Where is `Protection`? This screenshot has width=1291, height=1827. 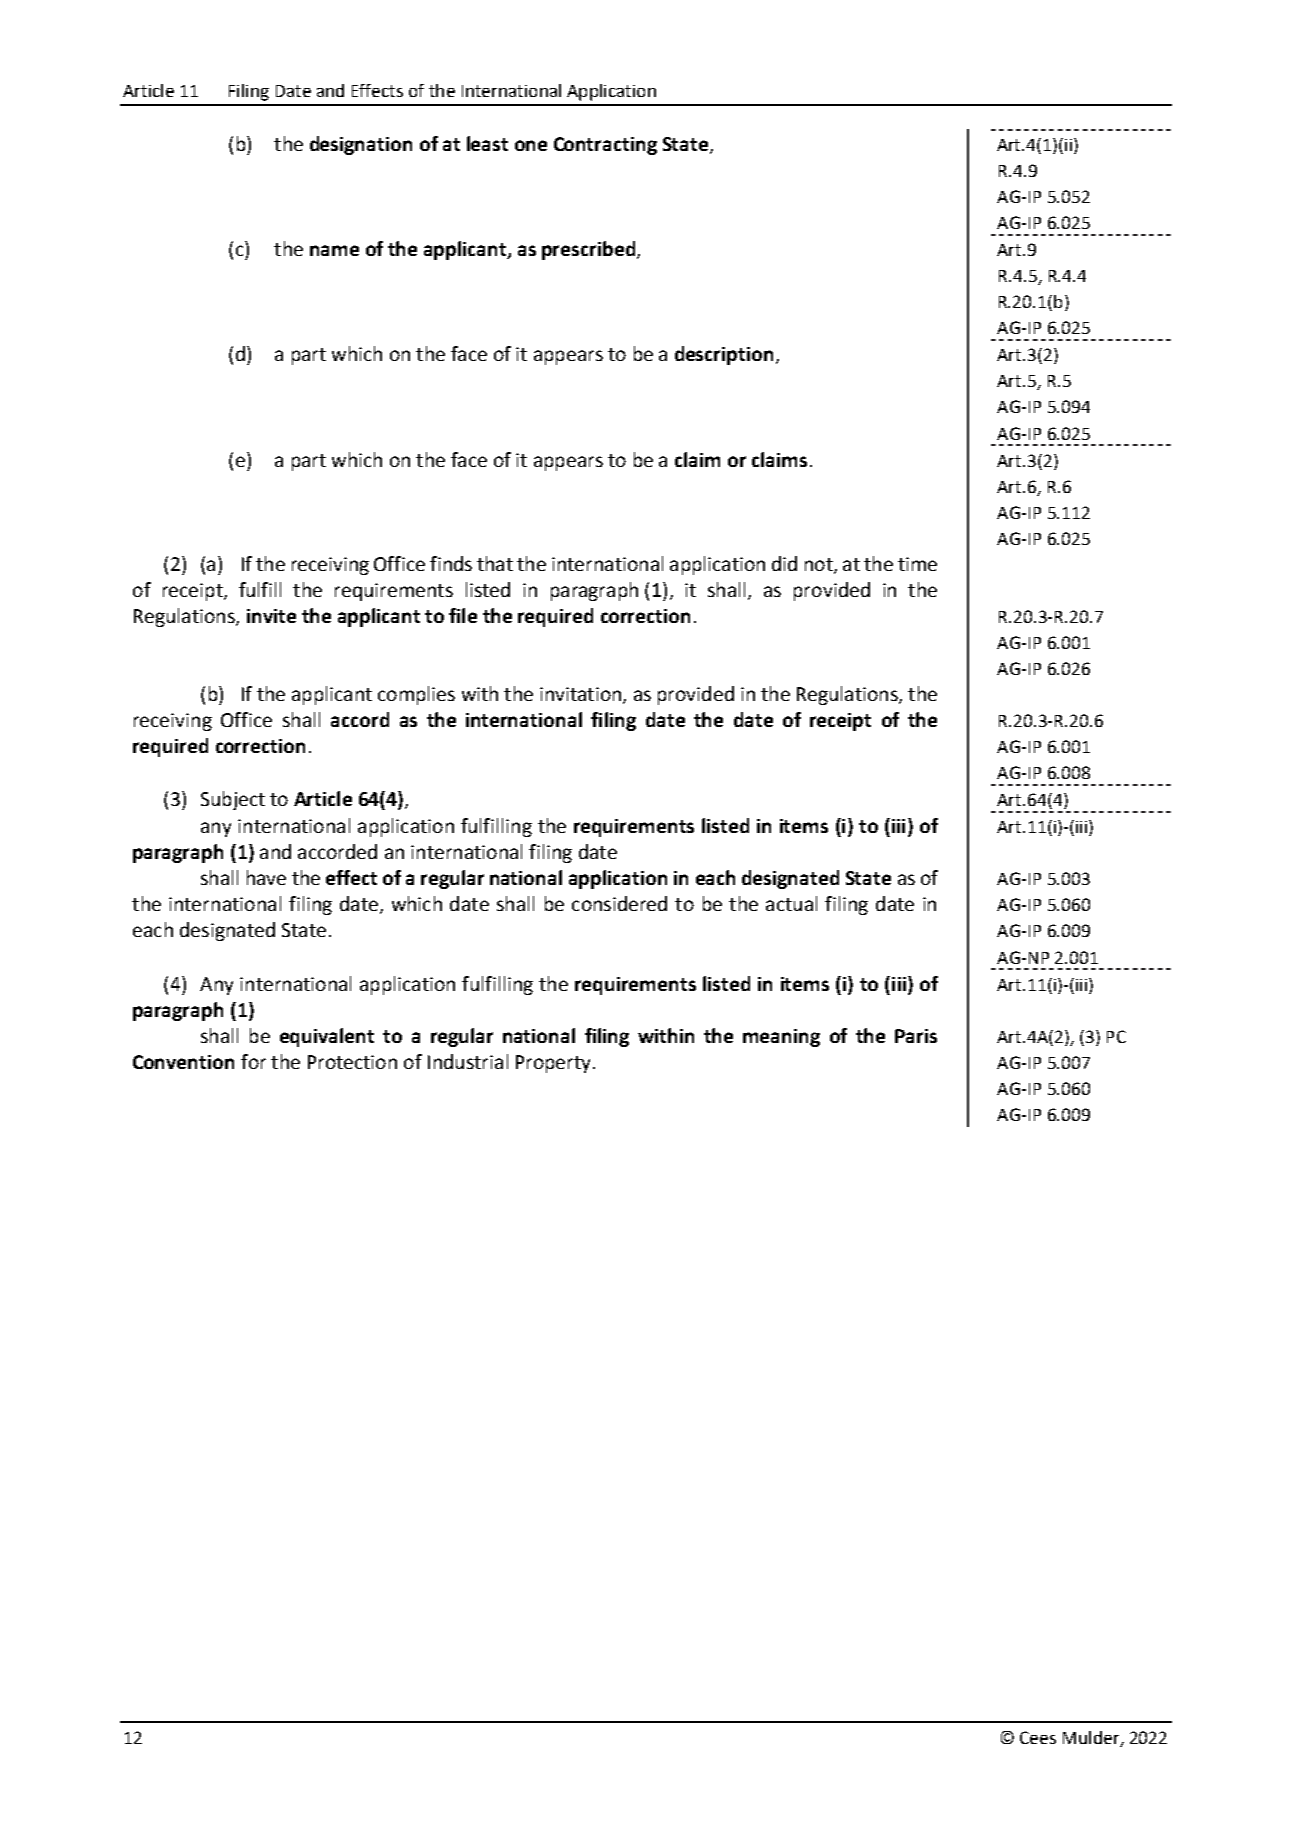
Protection is located at coordinates (352, 1062).
